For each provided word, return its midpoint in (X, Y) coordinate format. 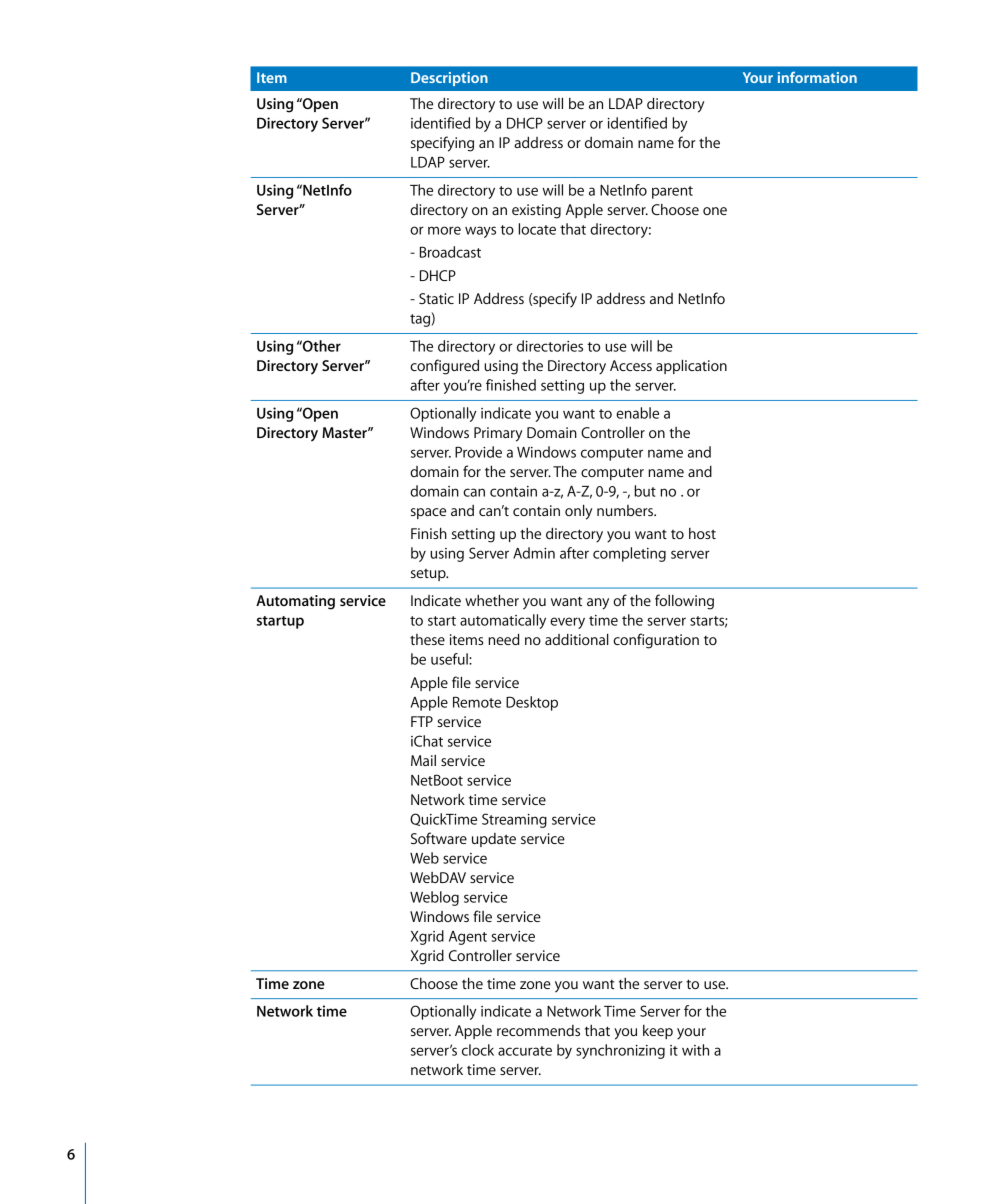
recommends (538, 1030)
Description (449, 79)
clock (478, 1050)
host (702, 533)
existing (536, 211)
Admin (534, 553)
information (817, 77)
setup (429, 575)
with (695, 1050)
